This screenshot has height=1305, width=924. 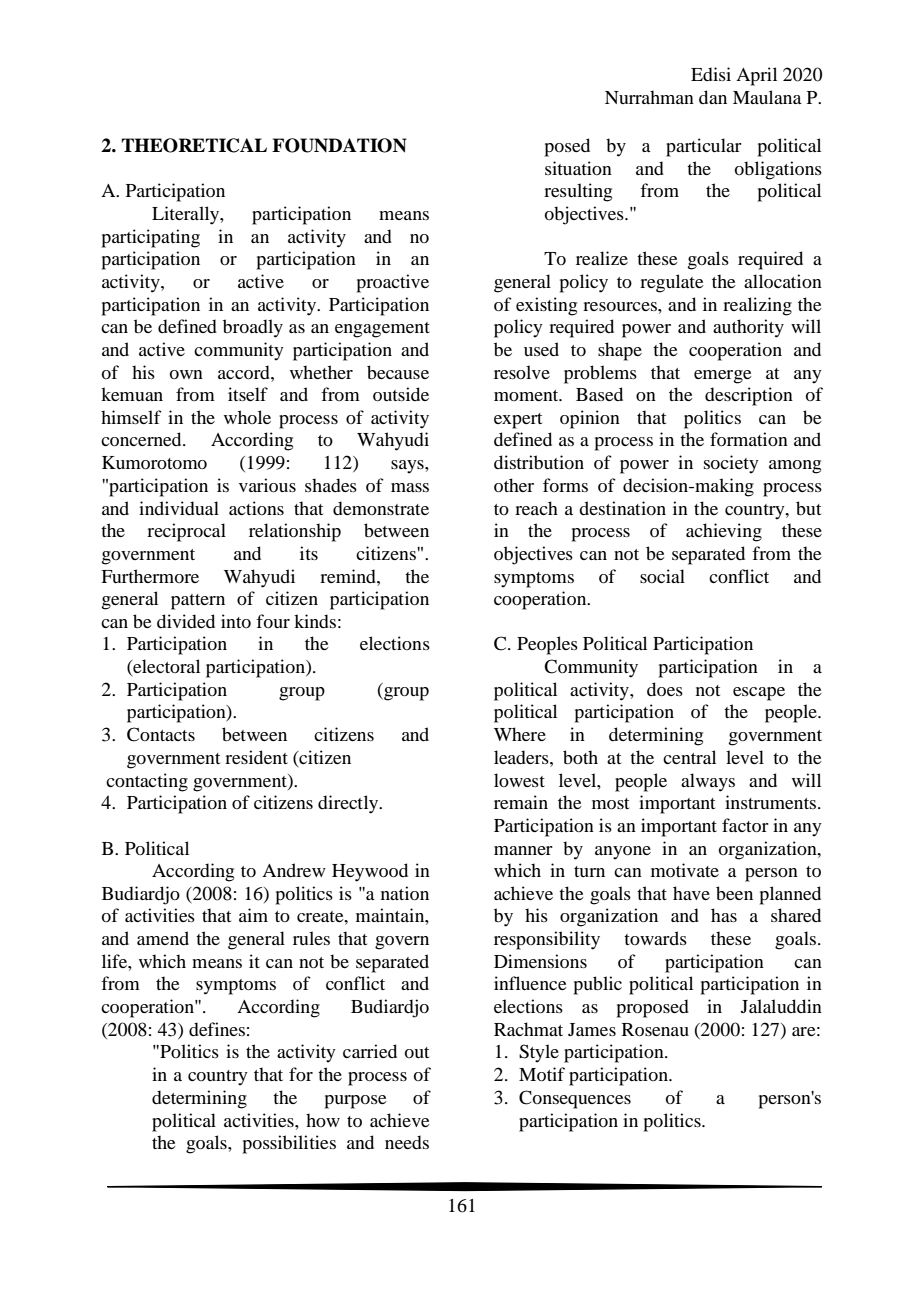 What do you see at coordinates (349, 576) in the screenshot?
I see `remind` at bounding box center [349, 576].
